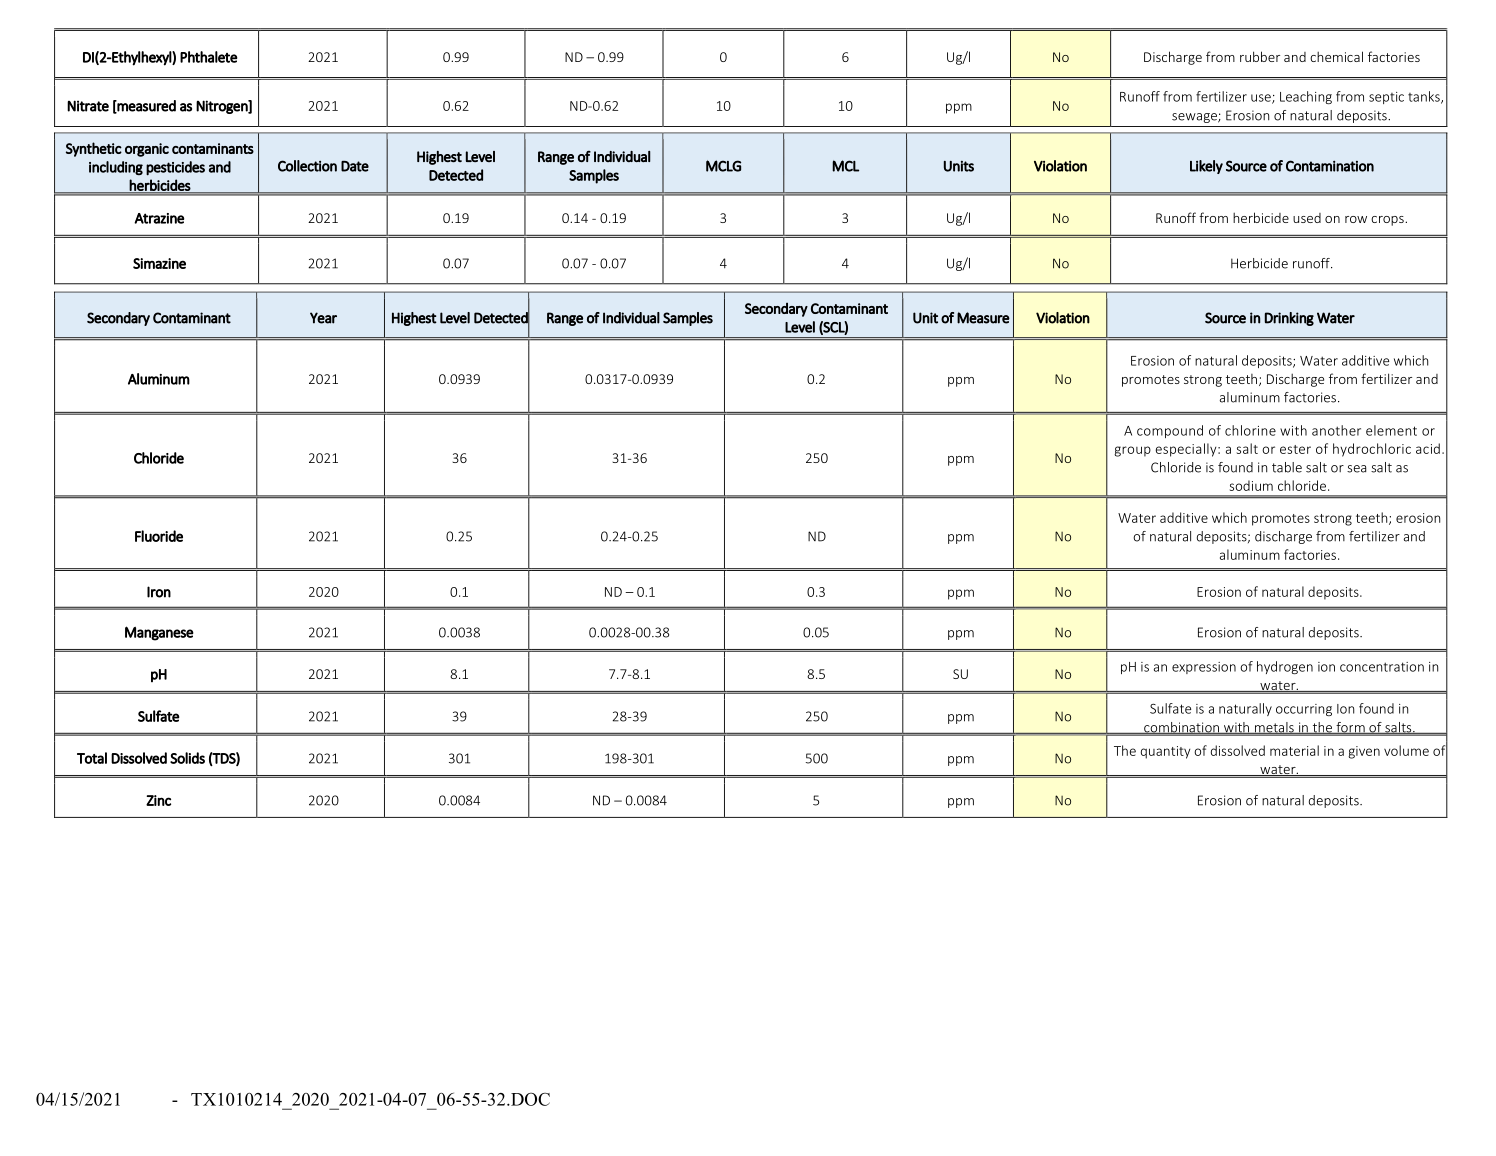  I want to click on Fluoride, so click(159, 536).
